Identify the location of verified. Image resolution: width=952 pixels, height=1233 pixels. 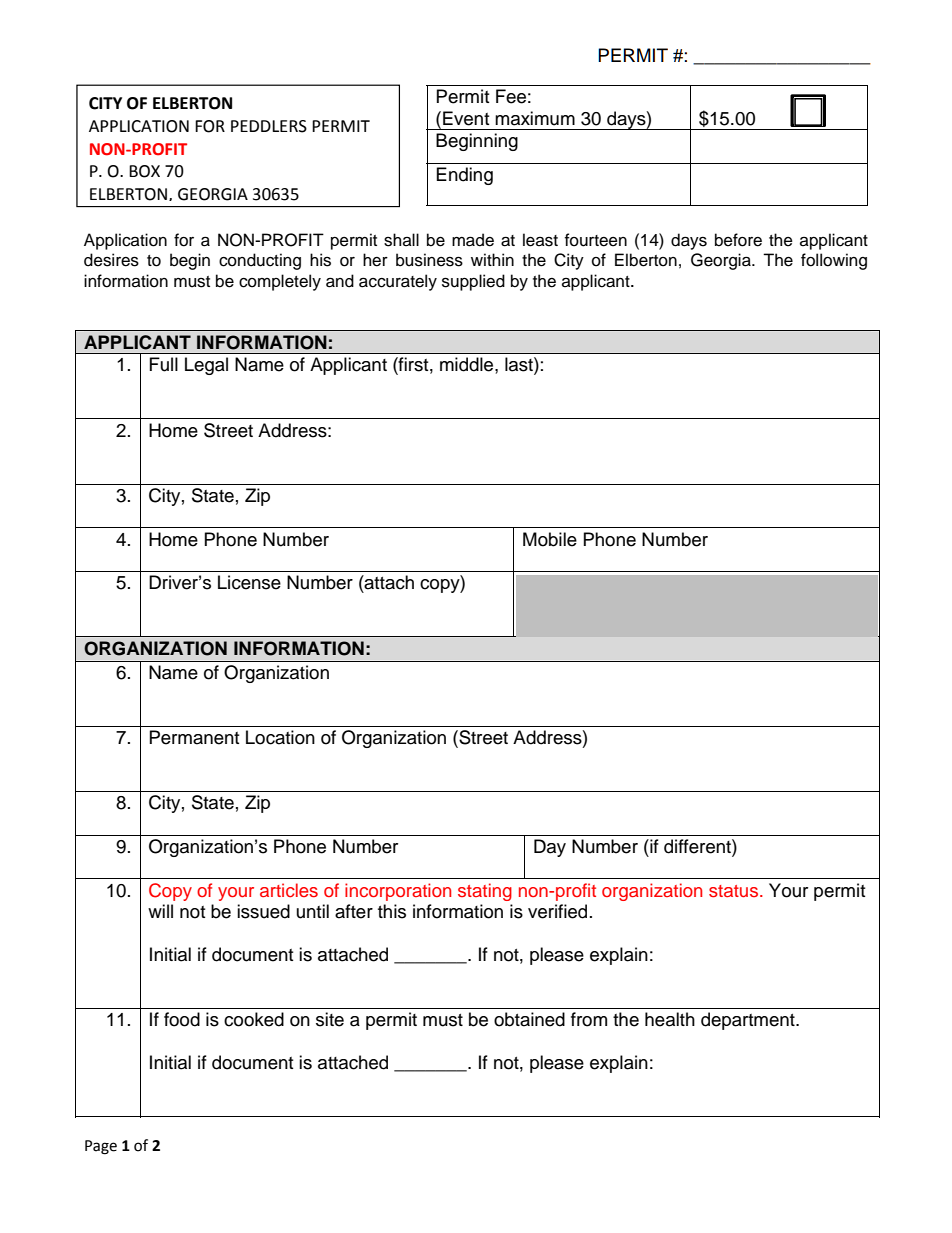
(557, 911).
